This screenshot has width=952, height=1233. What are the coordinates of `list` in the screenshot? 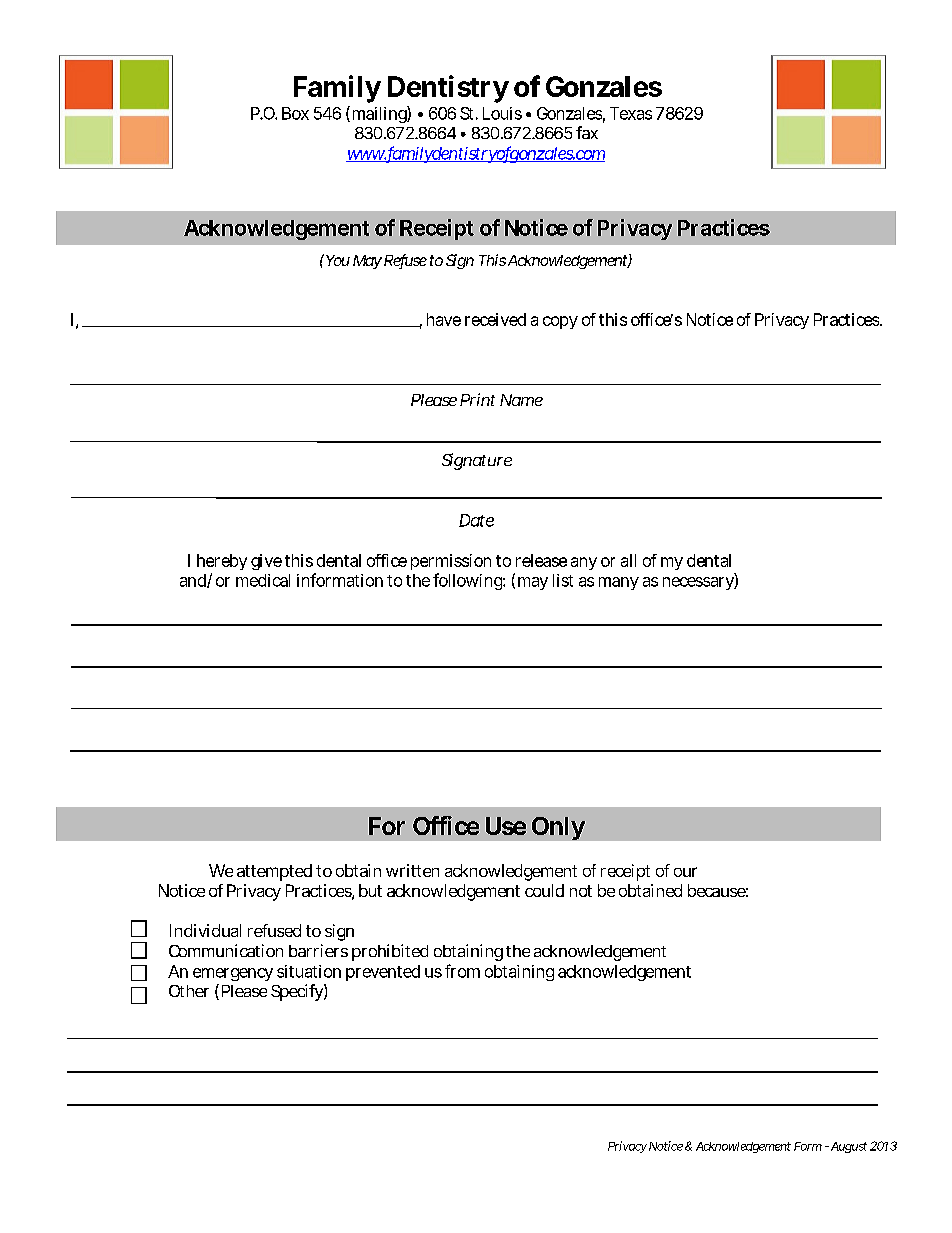 It's located at (563, 580).
